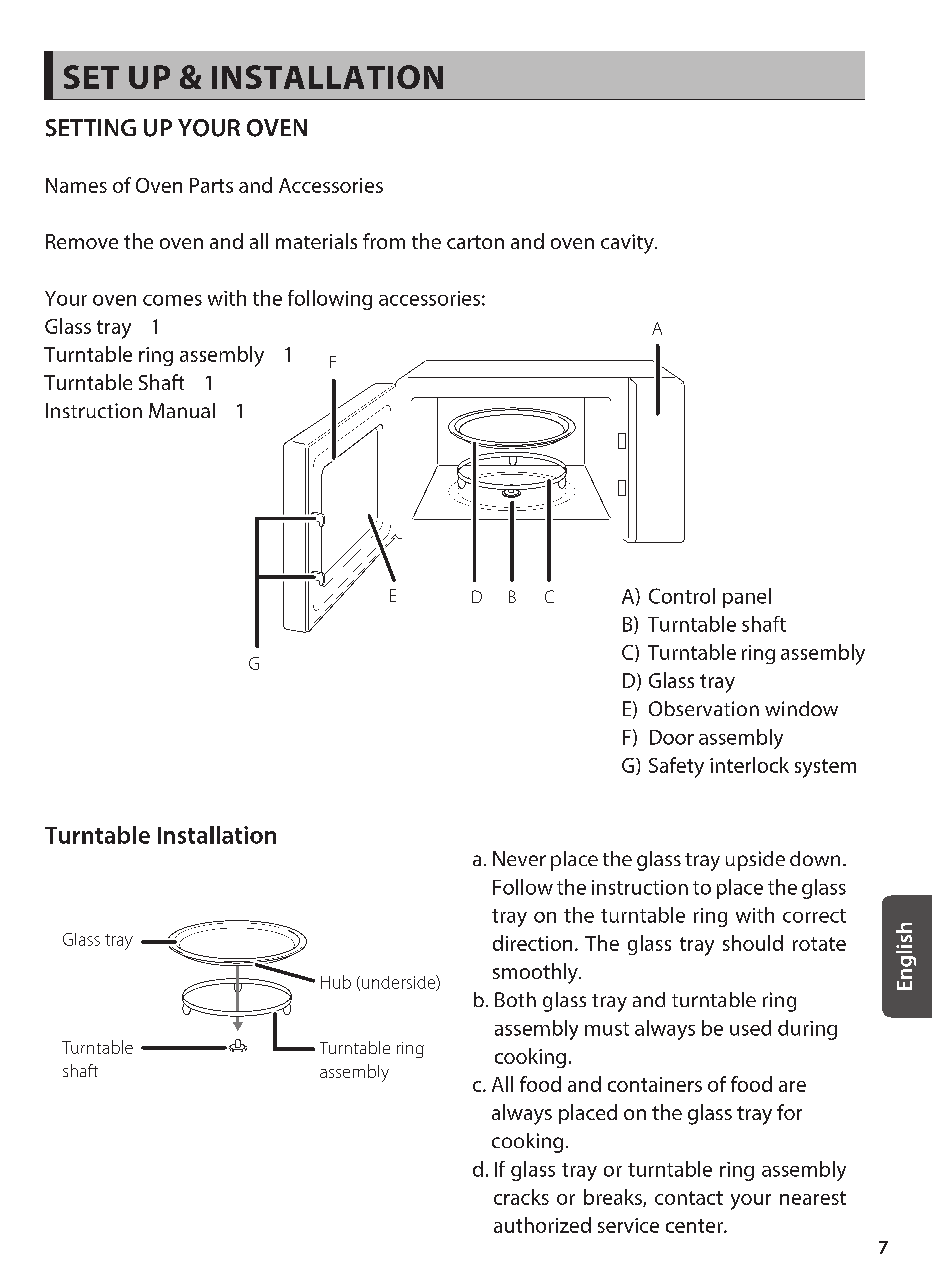 Image resolution: width=932 pixels, height=1288 pixels. I want to click on panel, so click(747, 598).
